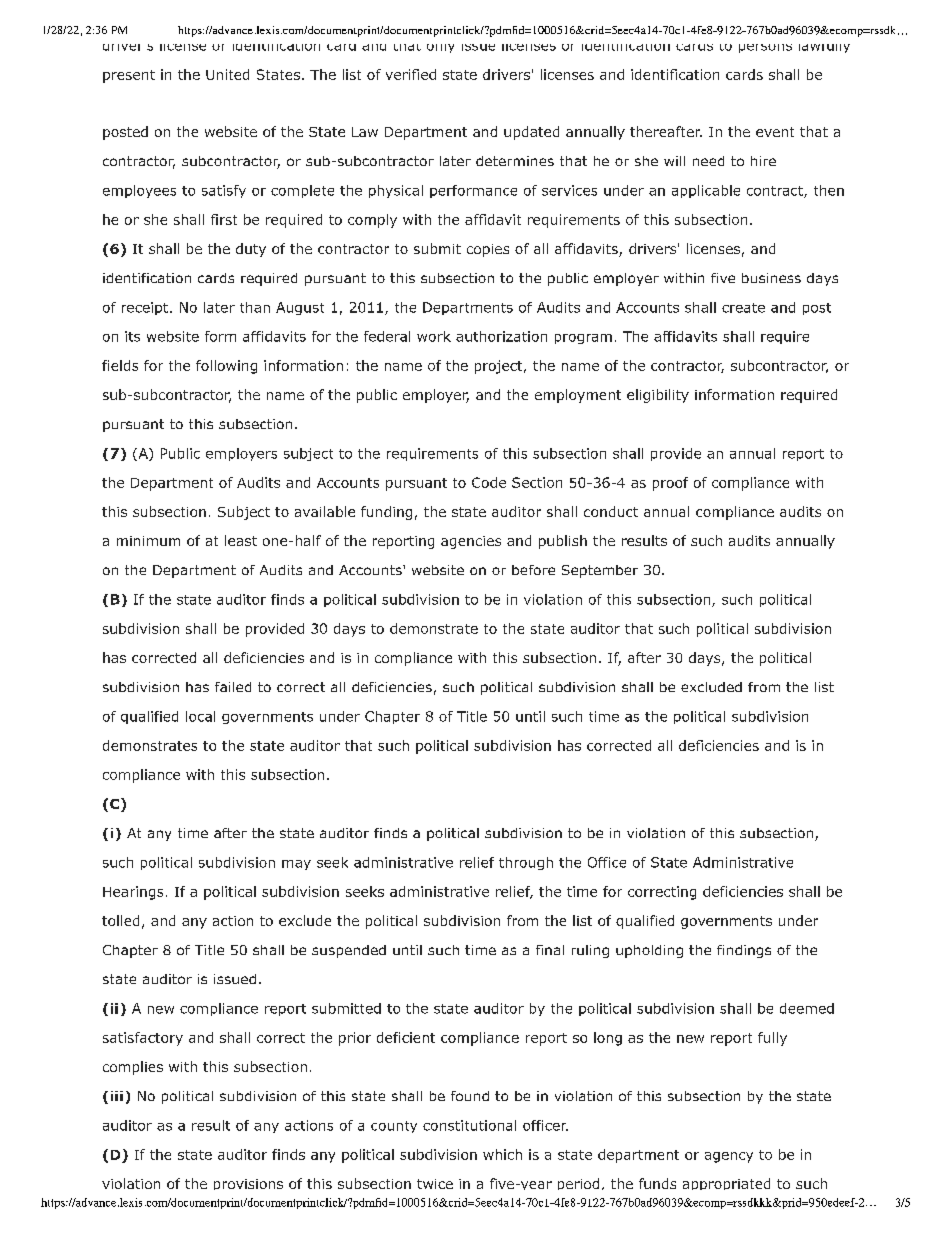 The height and width of the screenshot is (1233, 952). What do you see at coordinates (489, 482) in the screenshot?
I see `Code` at bounding box center [489, 482].
